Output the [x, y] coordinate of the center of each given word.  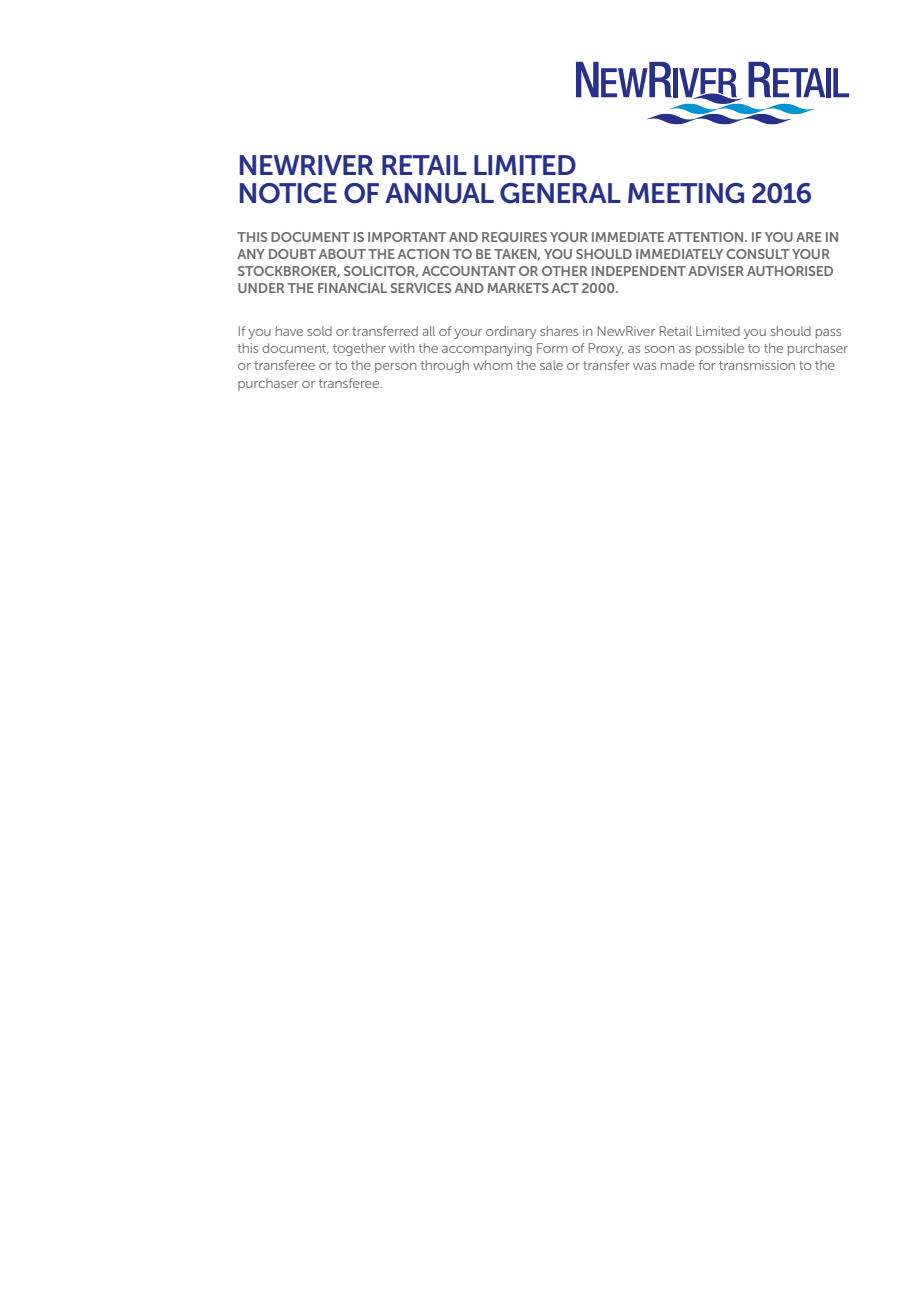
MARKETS [518, 288]
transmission [757, 365]
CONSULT [758, 254]
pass [828, 334]
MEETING [686, 193]
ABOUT [342, 254]
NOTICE [288, 193]
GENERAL [560, 193]
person [395, 368]
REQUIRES [514, 237]
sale [551, 365]
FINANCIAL [352, 288]
